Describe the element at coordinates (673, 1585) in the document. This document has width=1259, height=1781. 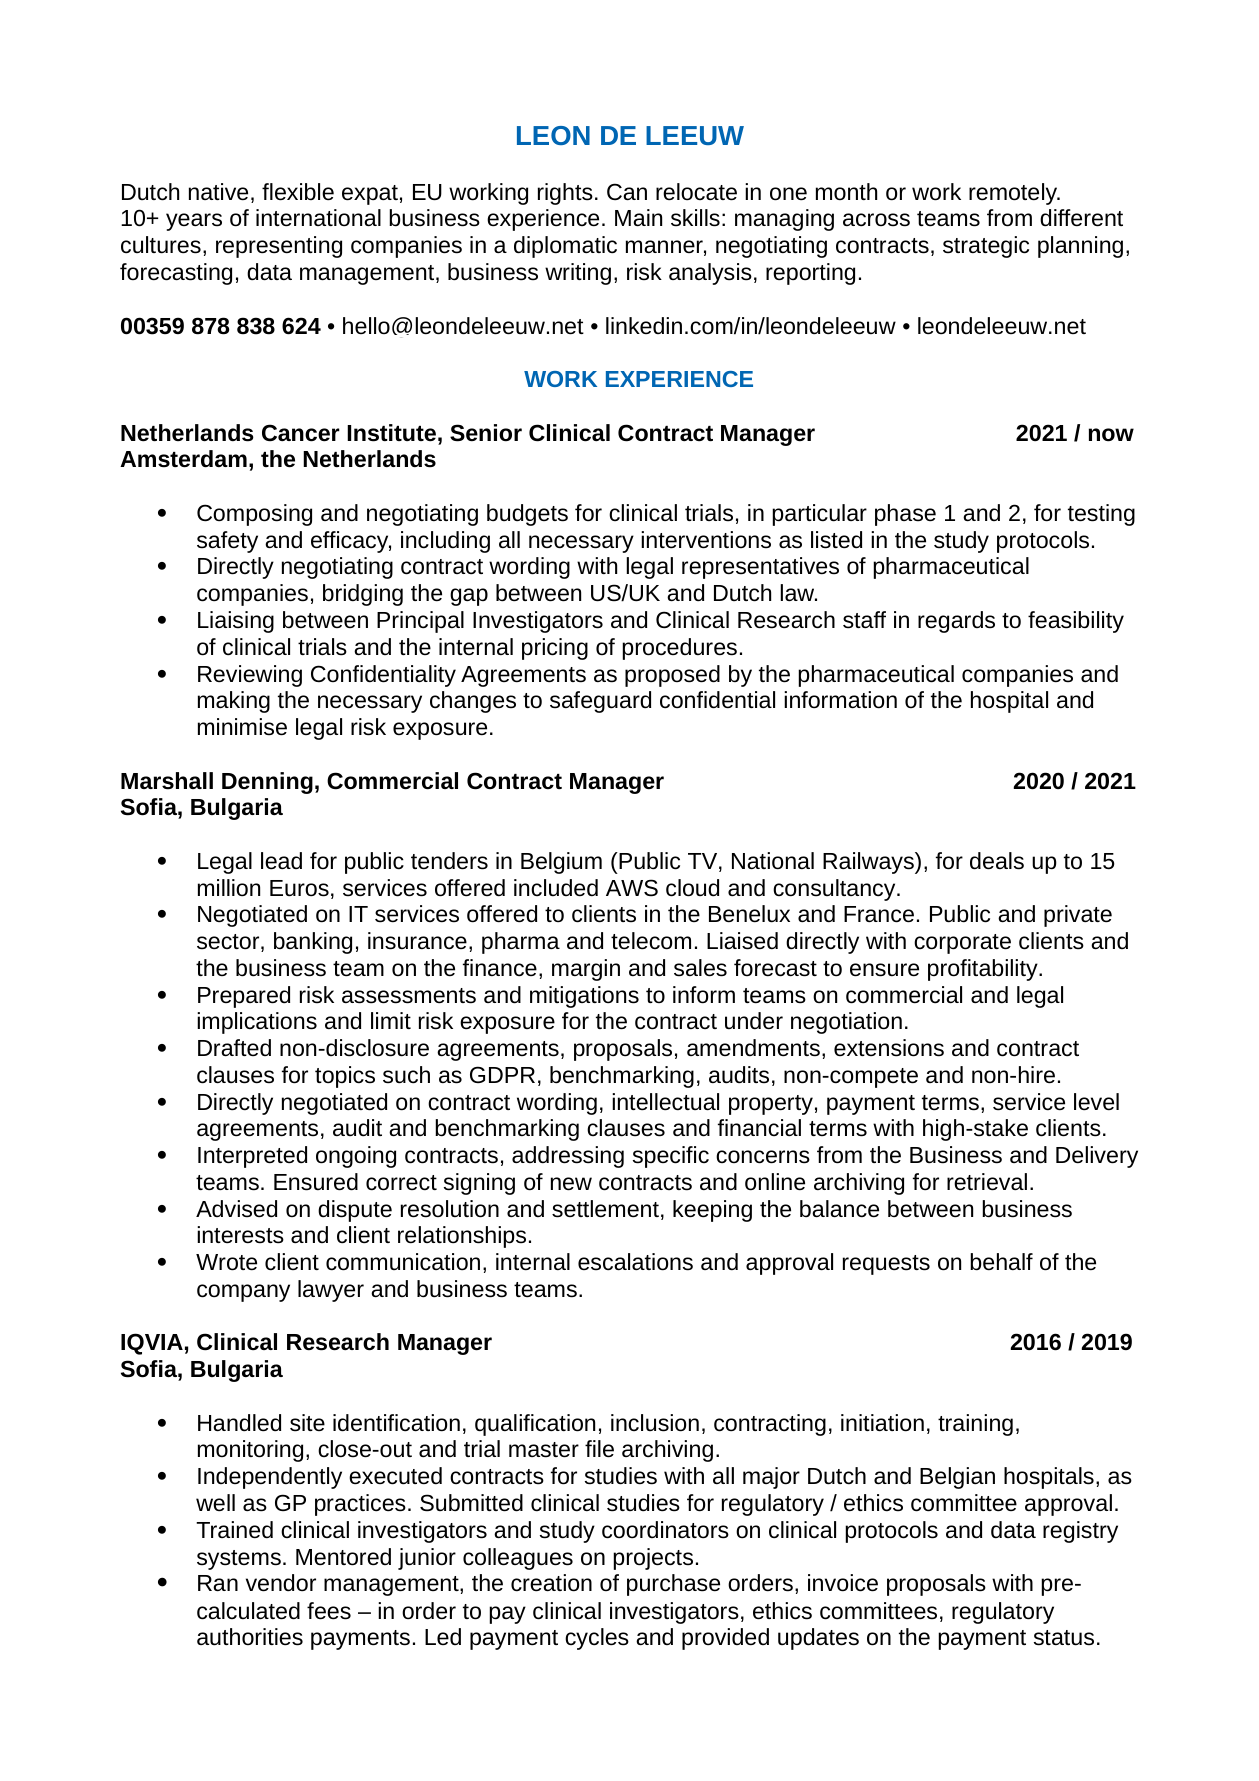
I see `purchase` at that location.
